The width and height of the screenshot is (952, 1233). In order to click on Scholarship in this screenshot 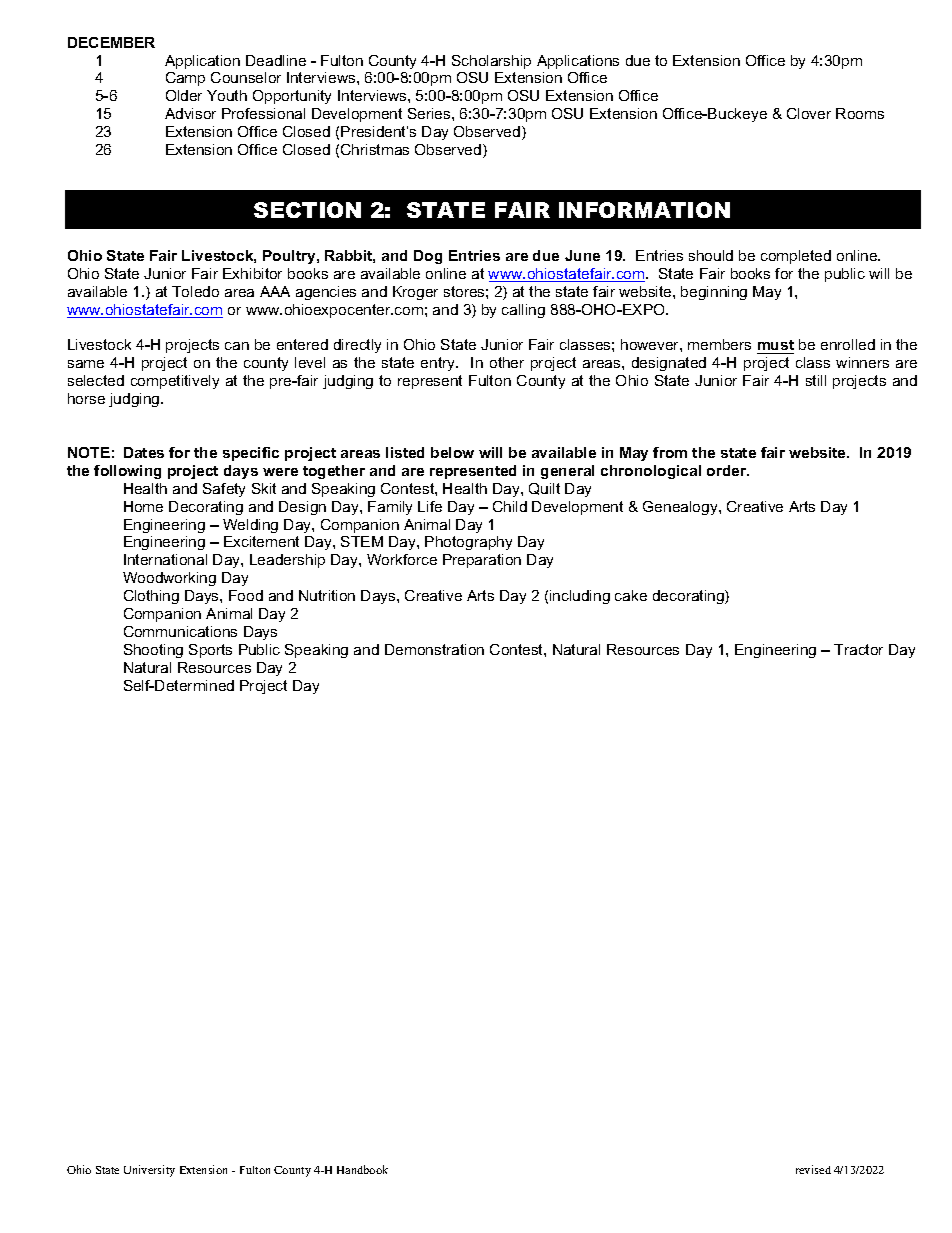, I will do `click(491, 62)`.
